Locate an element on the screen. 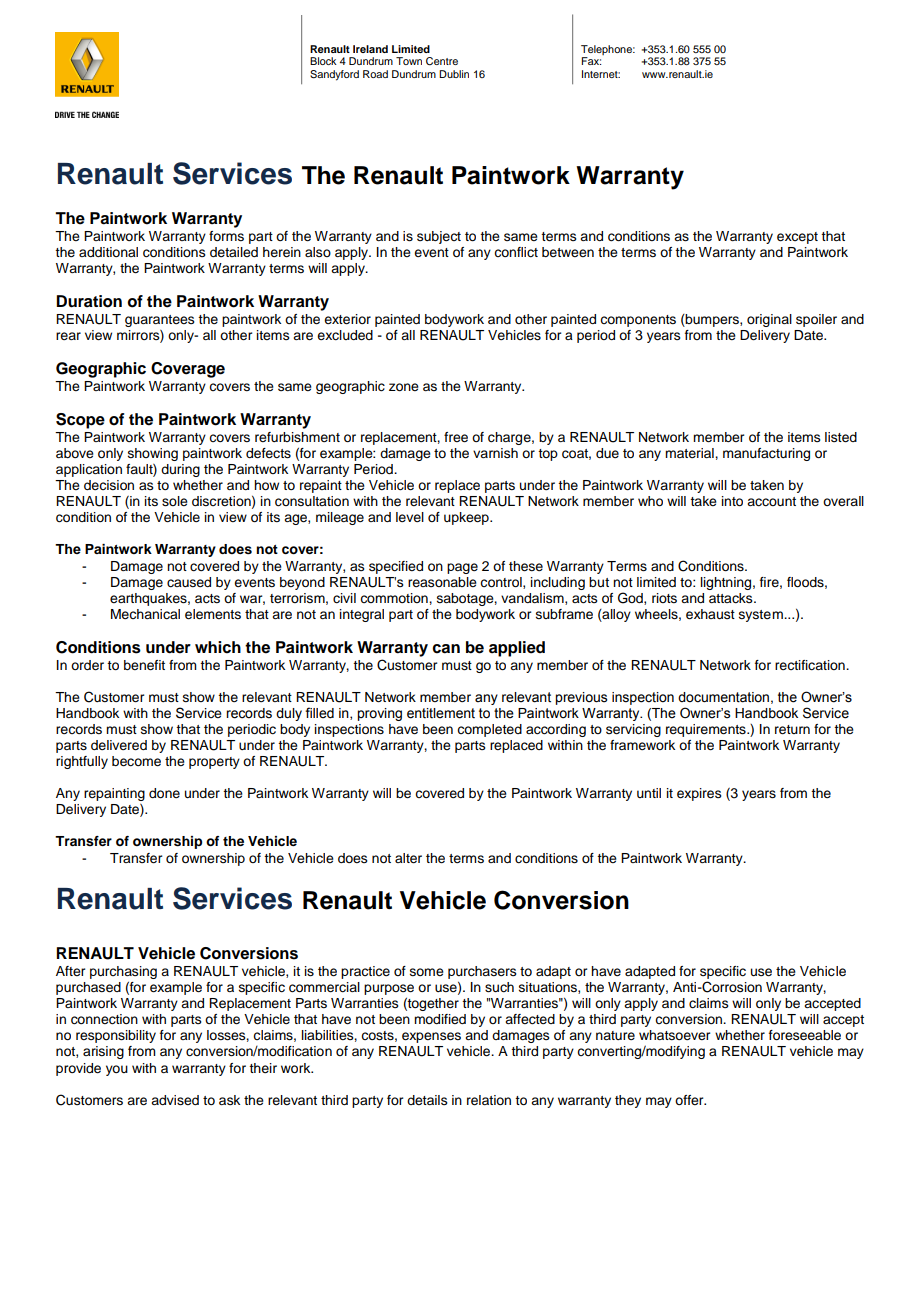  Block is located at coordinates (323, 61).
